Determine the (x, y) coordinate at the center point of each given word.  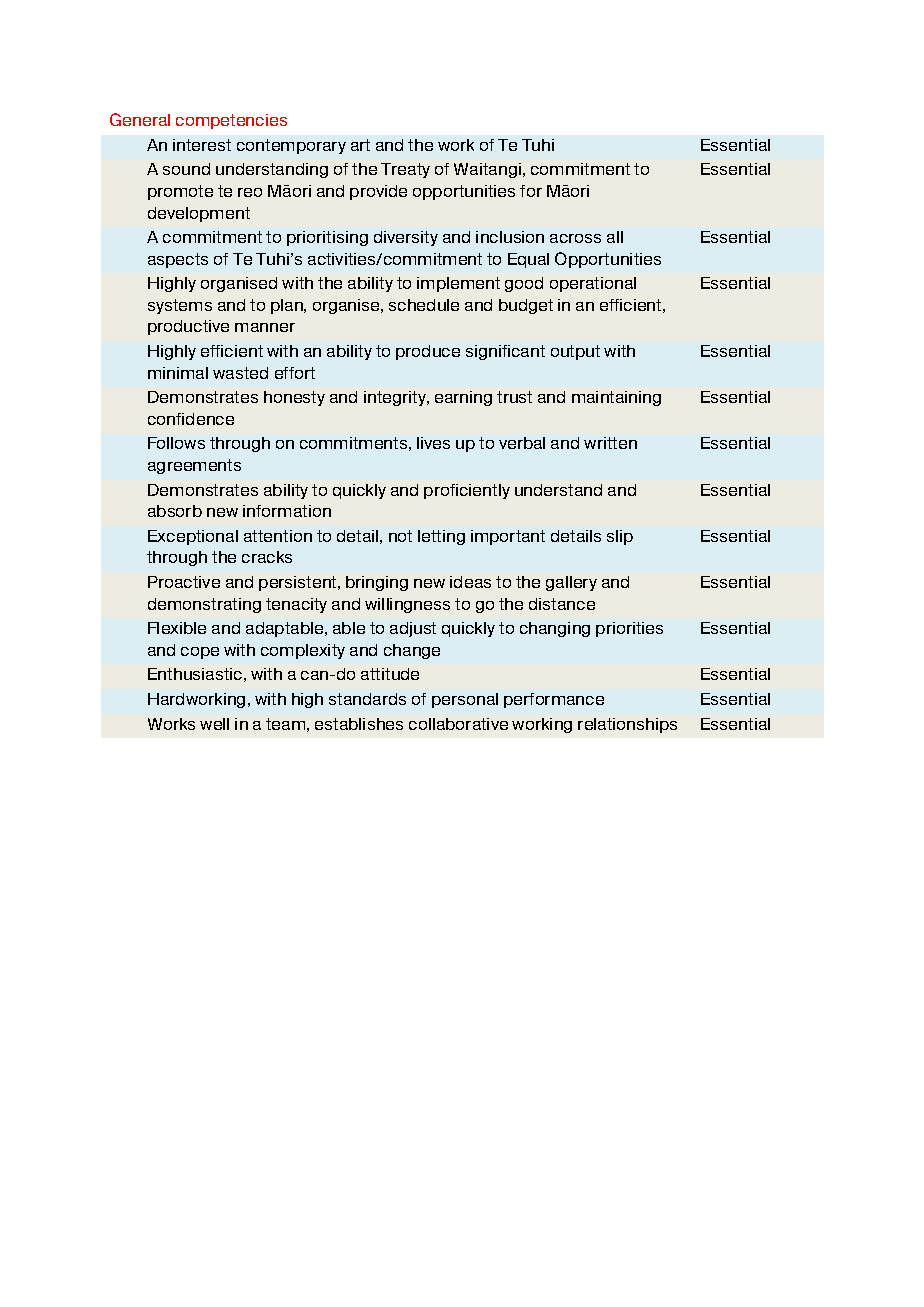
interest (202, 145)
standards (367, 699)
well (214, 724)
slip (620, 537)
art (360, 145)
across (575, 238)
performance (554, 700)
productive (188, 327)
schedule (424, 305)
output (575, 352)
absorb (175, 511)
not (400, 536)
